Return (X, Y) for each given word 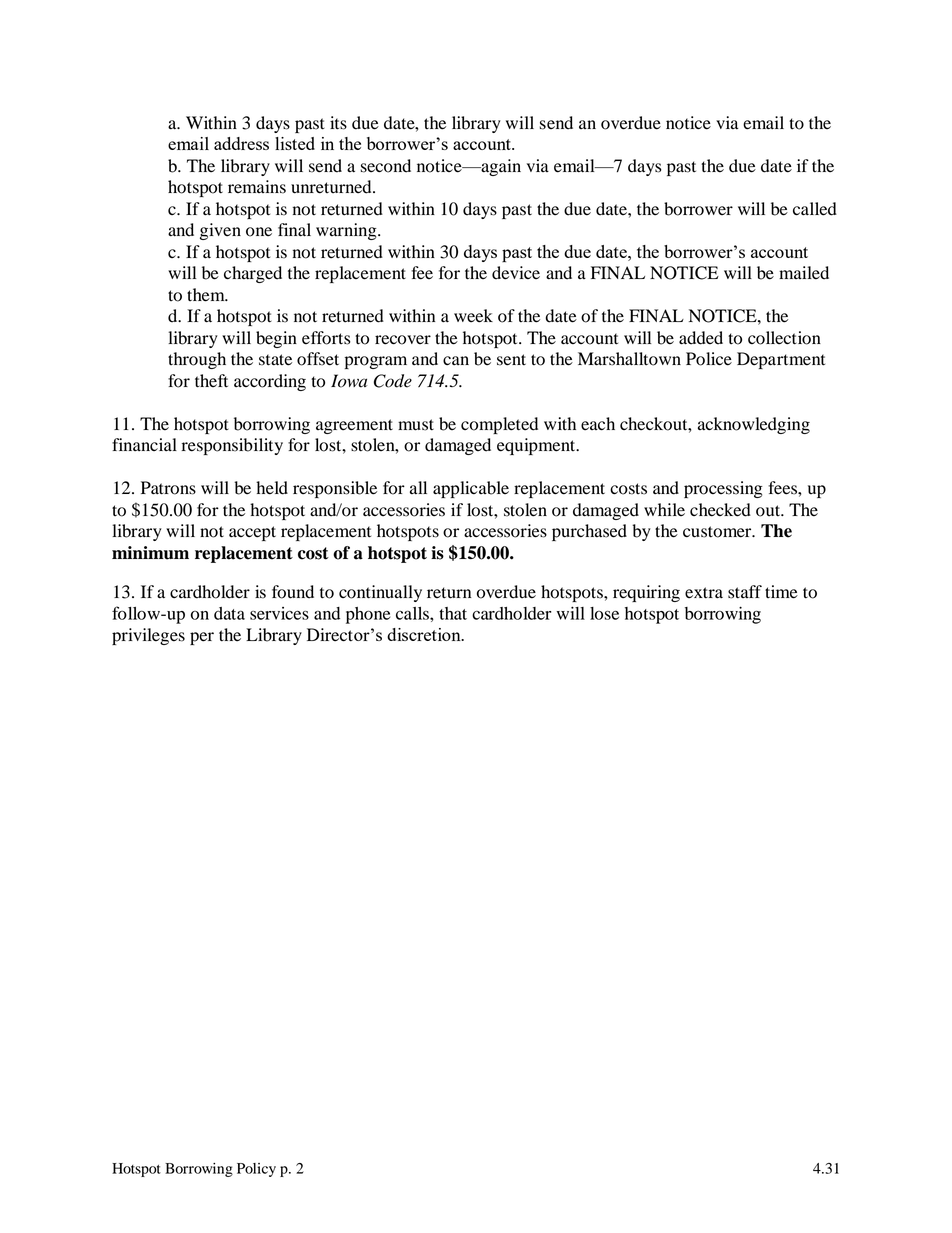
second (386, 166)
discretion (425, 634)
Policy (256, 1170)
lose (604, 613)
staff (745, 592)
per (202, 638)
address (241, 143)
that (453, 613)
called (815, 209)
